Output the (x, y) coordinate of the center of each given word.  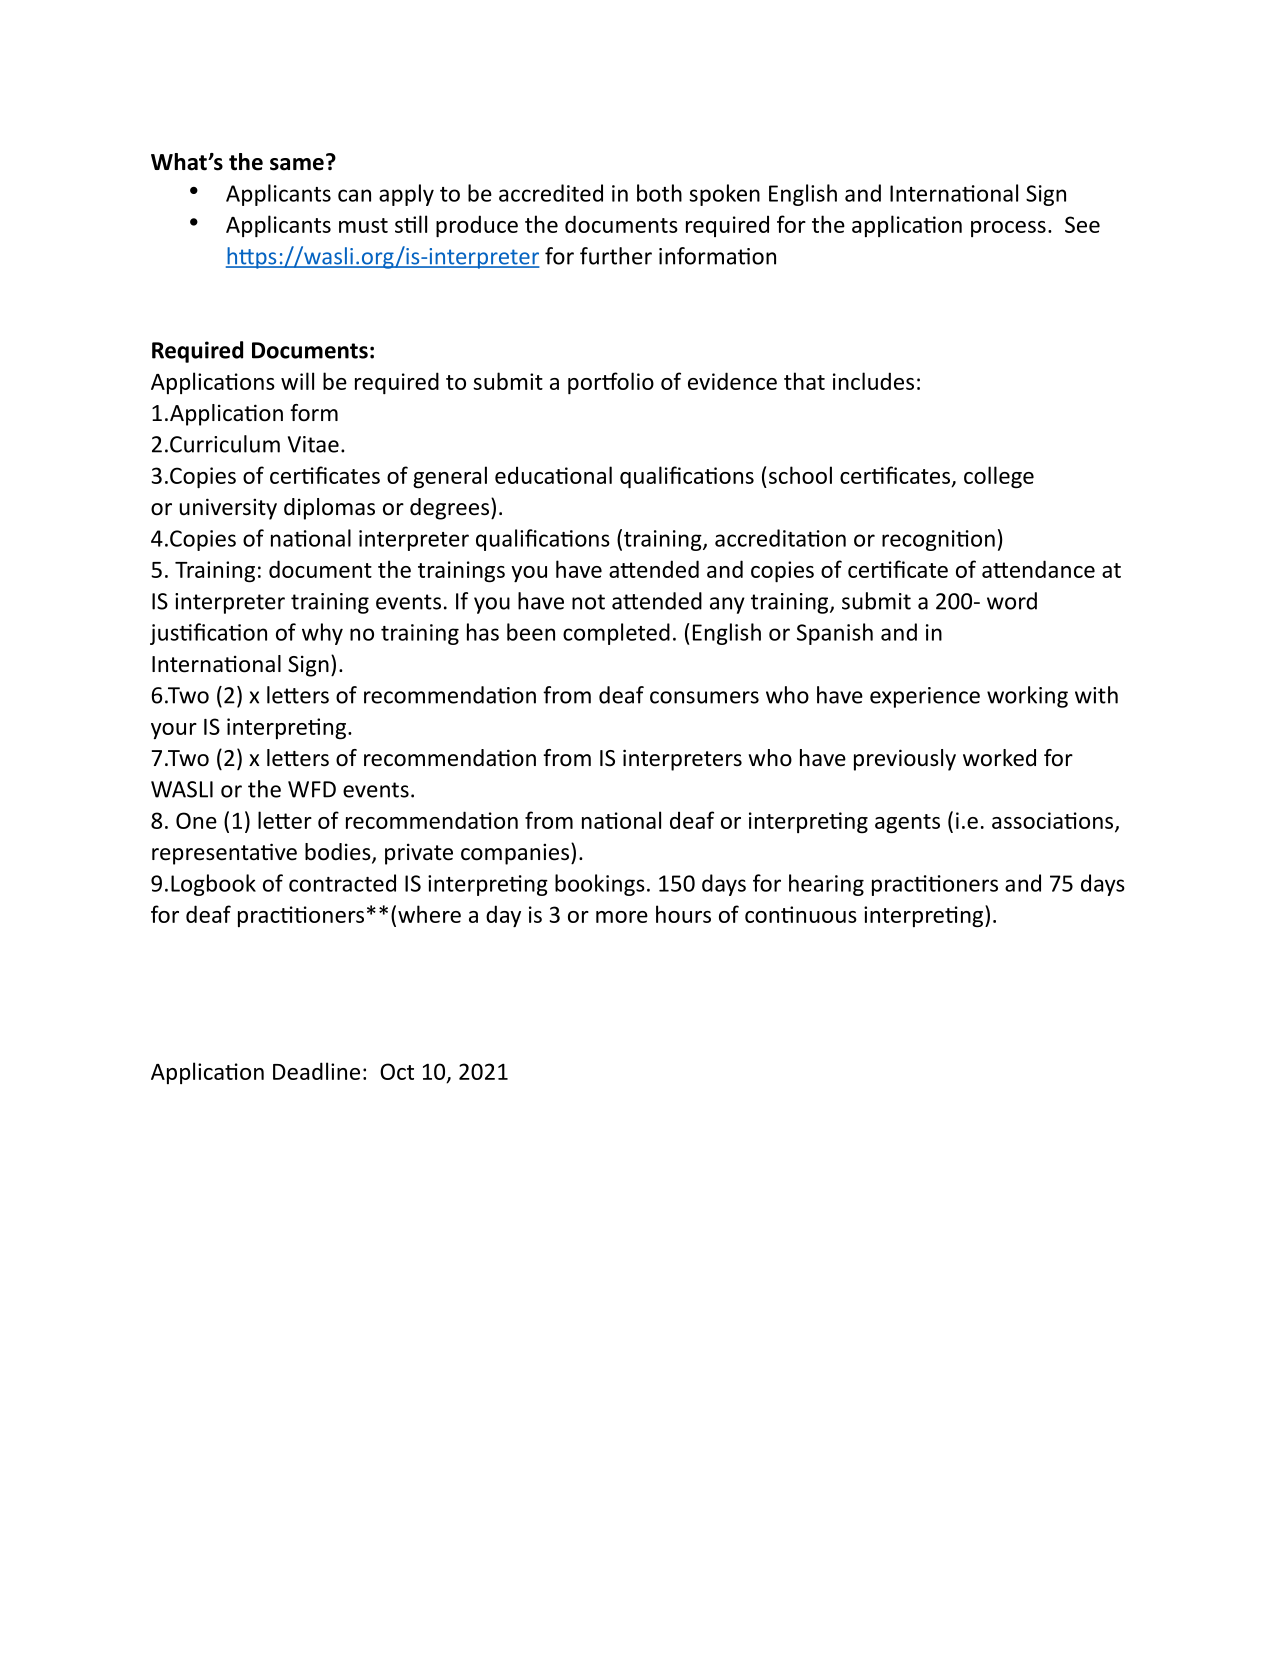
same (297, 164)
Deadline (316, 1071)
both (659, 193)
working (1027, 697)
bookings (600, 885)
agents (907, 824)
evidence (732, 381)
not (588, 602)
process (1008, 229)
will (297, 381)
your (174, 731)
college (999, 477)
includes (873, 381)
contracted (342, 883)
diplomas (329, 509)
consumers (704, 697)
